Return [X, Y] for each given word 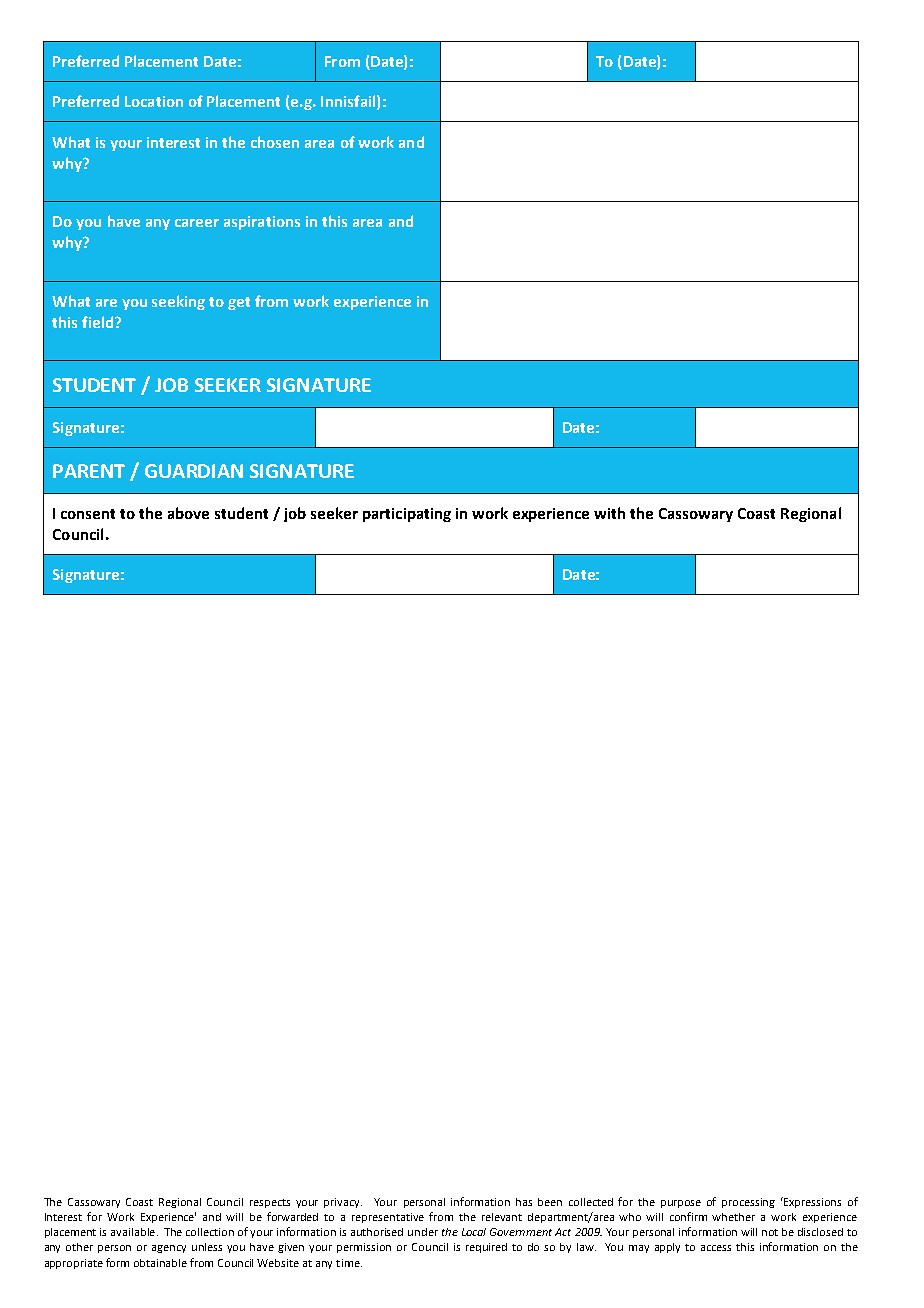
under [423, 1232]
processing [748, 1203]
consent [88, 514]
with [609, 513]
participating [407, 515]
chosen [275, 142]
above [188, 513]
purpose [681, 1204]
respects [270, 1203]
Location [154, 101]
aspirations [262, 223]
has [524, 1202]
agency [169, 1249]
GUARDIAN [194, 471]
